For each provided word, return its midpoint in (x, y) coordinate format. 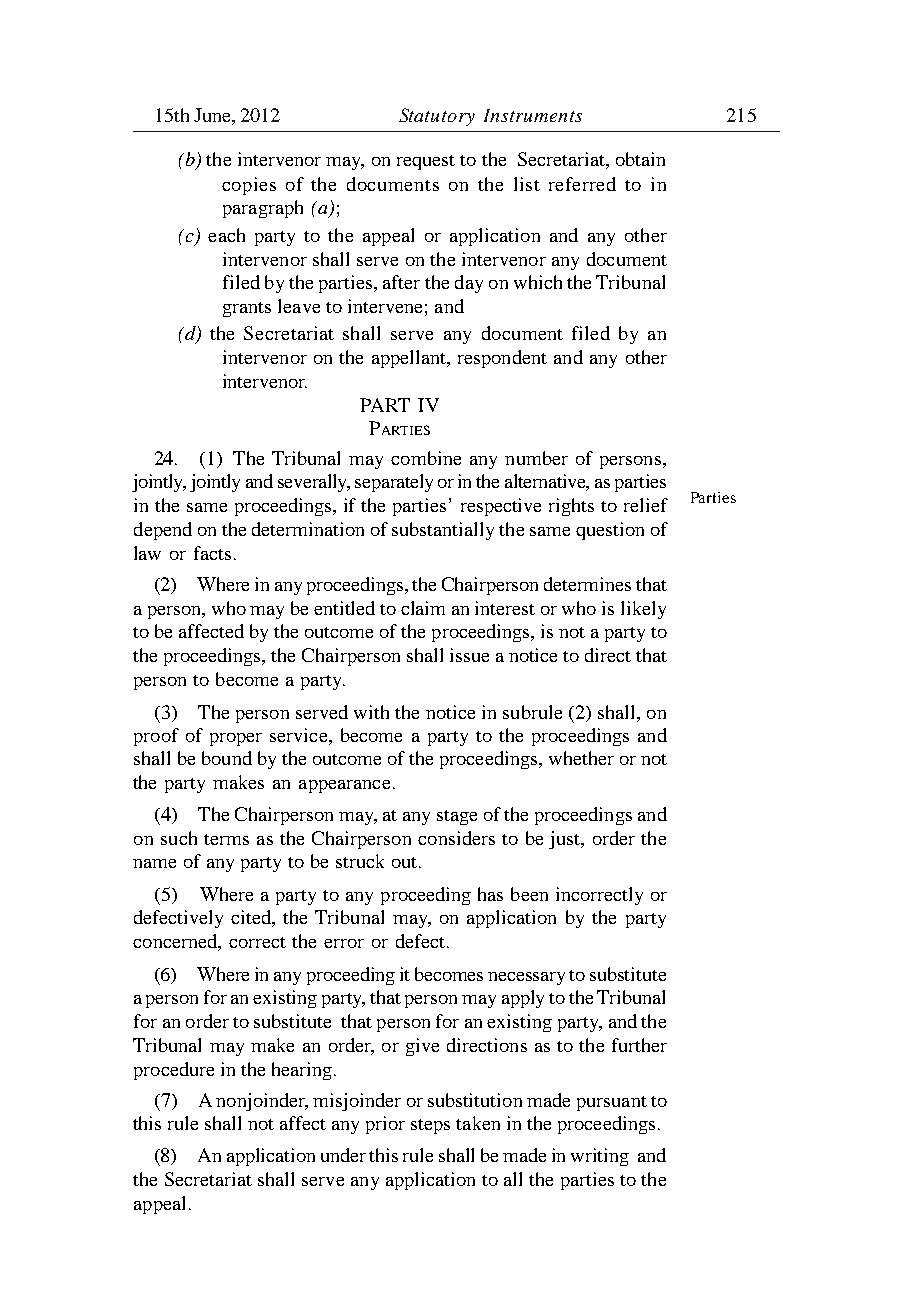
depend (163, 531)
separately (394, 483)
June (213, 115)
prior (385, 1125)
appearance (344, 786)
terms (226, 839)
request (426, 162)
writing (600, 1157)
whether (581, 758)
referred (582, 184)
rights (571, 507)
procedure (174, 1071)
